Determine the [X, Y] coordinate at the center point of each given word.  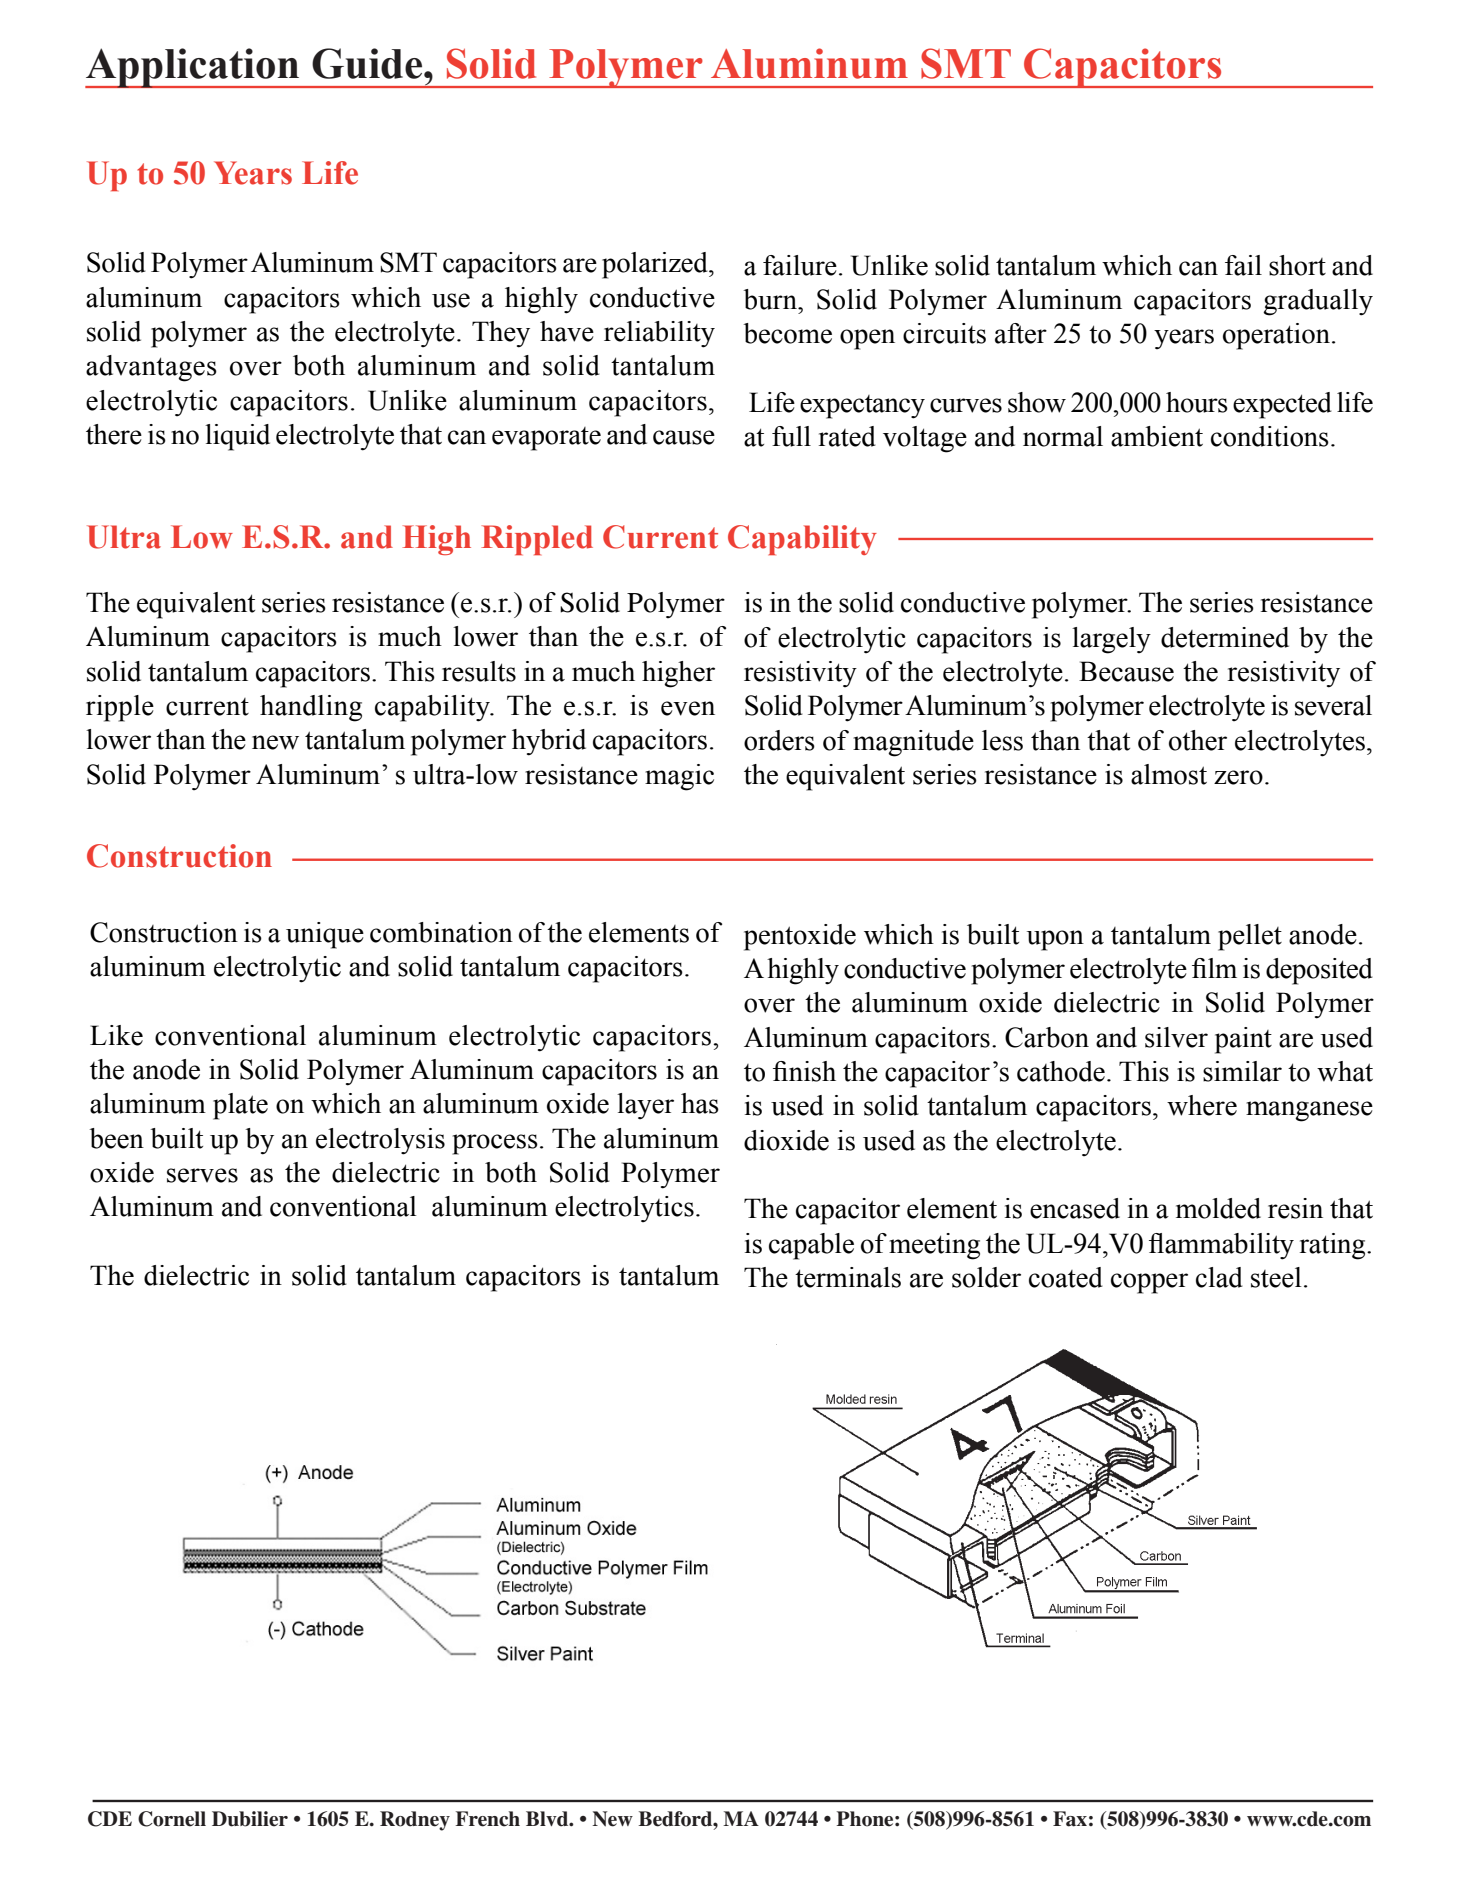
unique [325, 935]
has [700, 1103]
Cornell [172, 1819]
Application [193, 68]
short [1297, 265]
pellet [1250, 937]
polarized [656, 265]
